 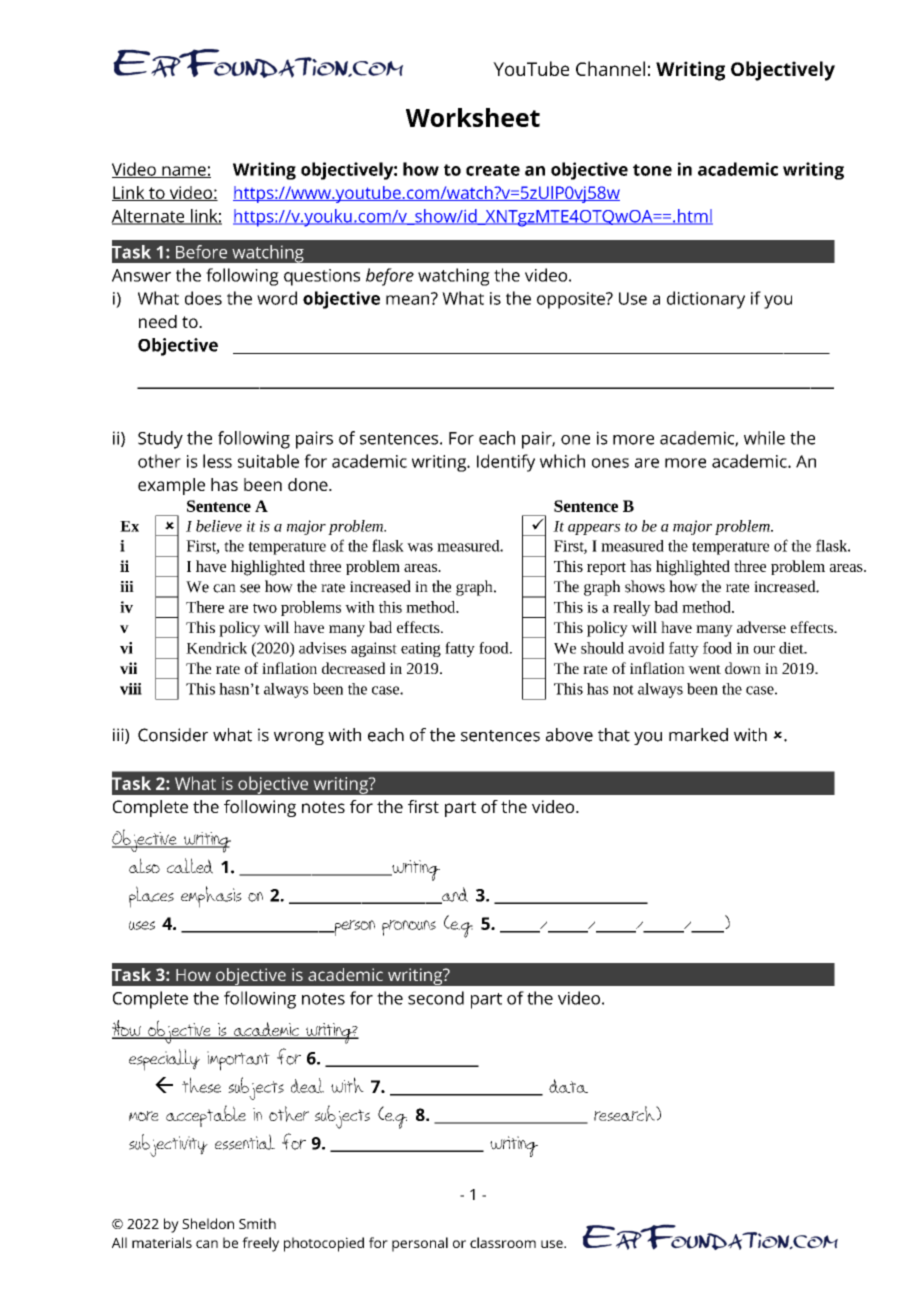 What do you see at coordinates (698, 735) in the screenshot?
I see `marked` at bounding box center [698, 735].
